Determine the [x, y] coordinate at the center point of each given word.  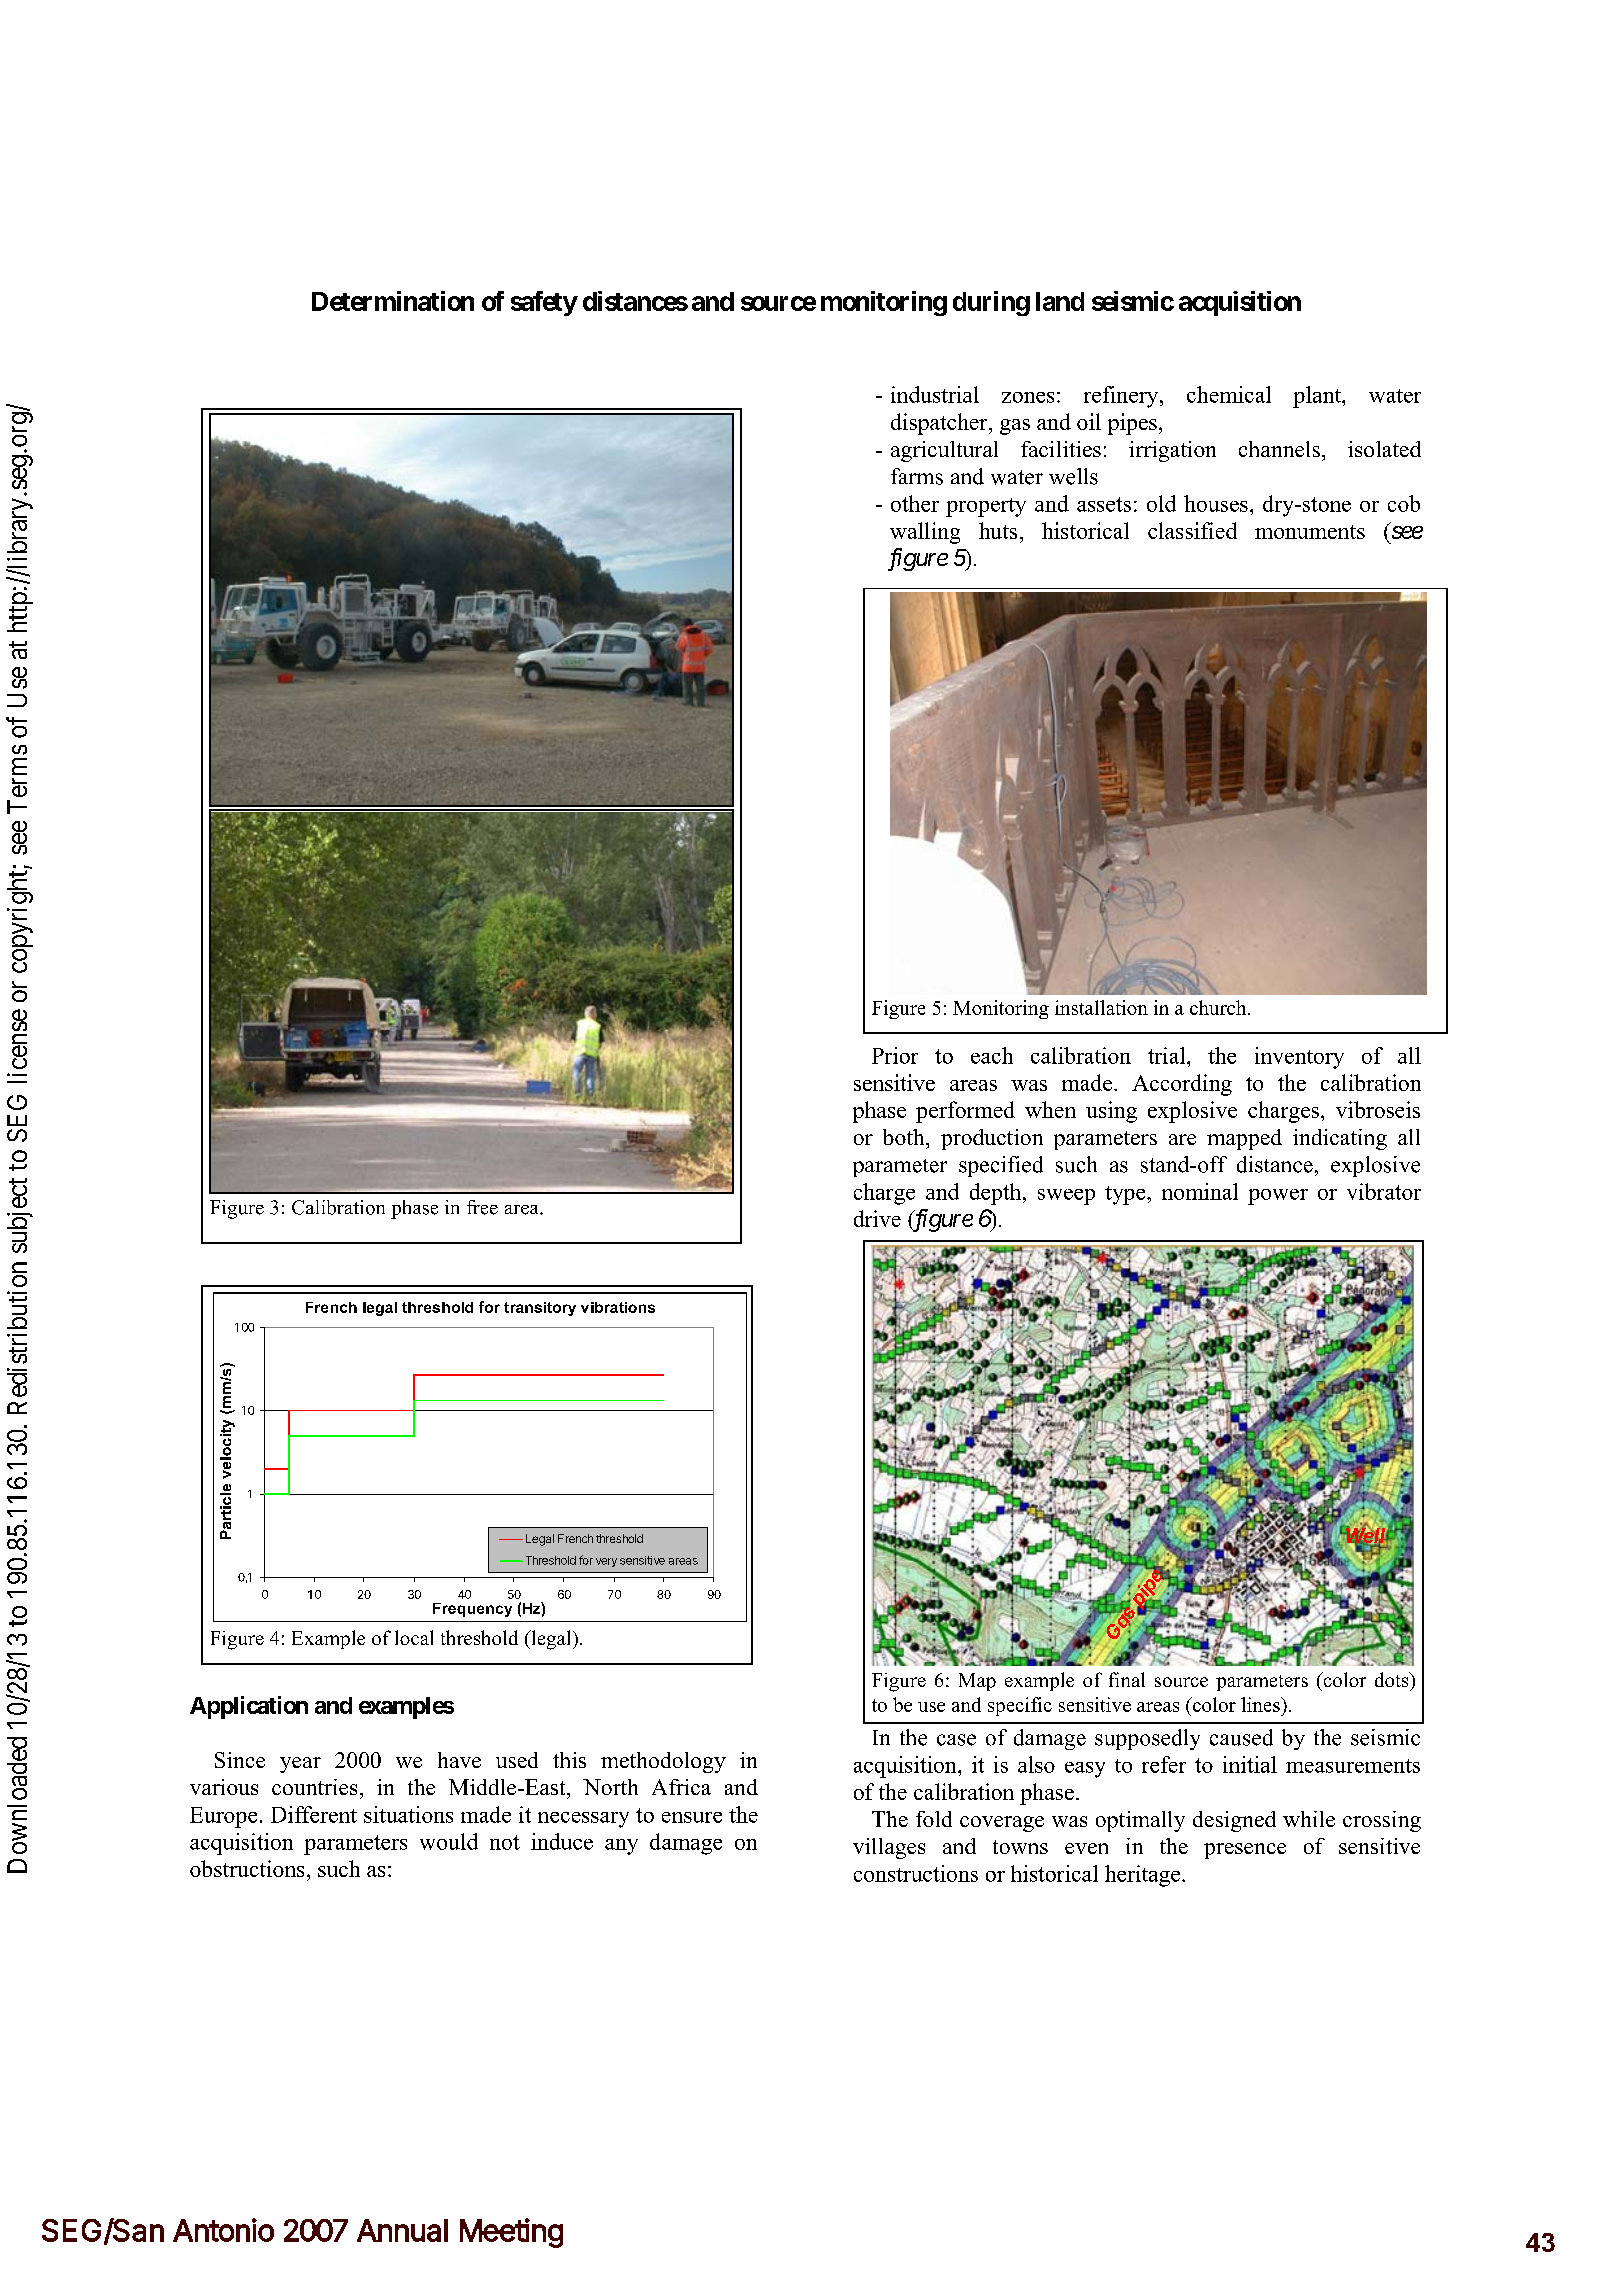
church [1219, 1007]
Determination [393, 301]
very [606, 1562]
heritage [1144, 1876]
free [482, 1207]
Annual [402, 2230]
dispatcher [940, 424]
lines [1261, 1704]
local [414, 1637]
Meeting [511, 2233]
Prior [895, 1055]
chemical [1229, 394]
